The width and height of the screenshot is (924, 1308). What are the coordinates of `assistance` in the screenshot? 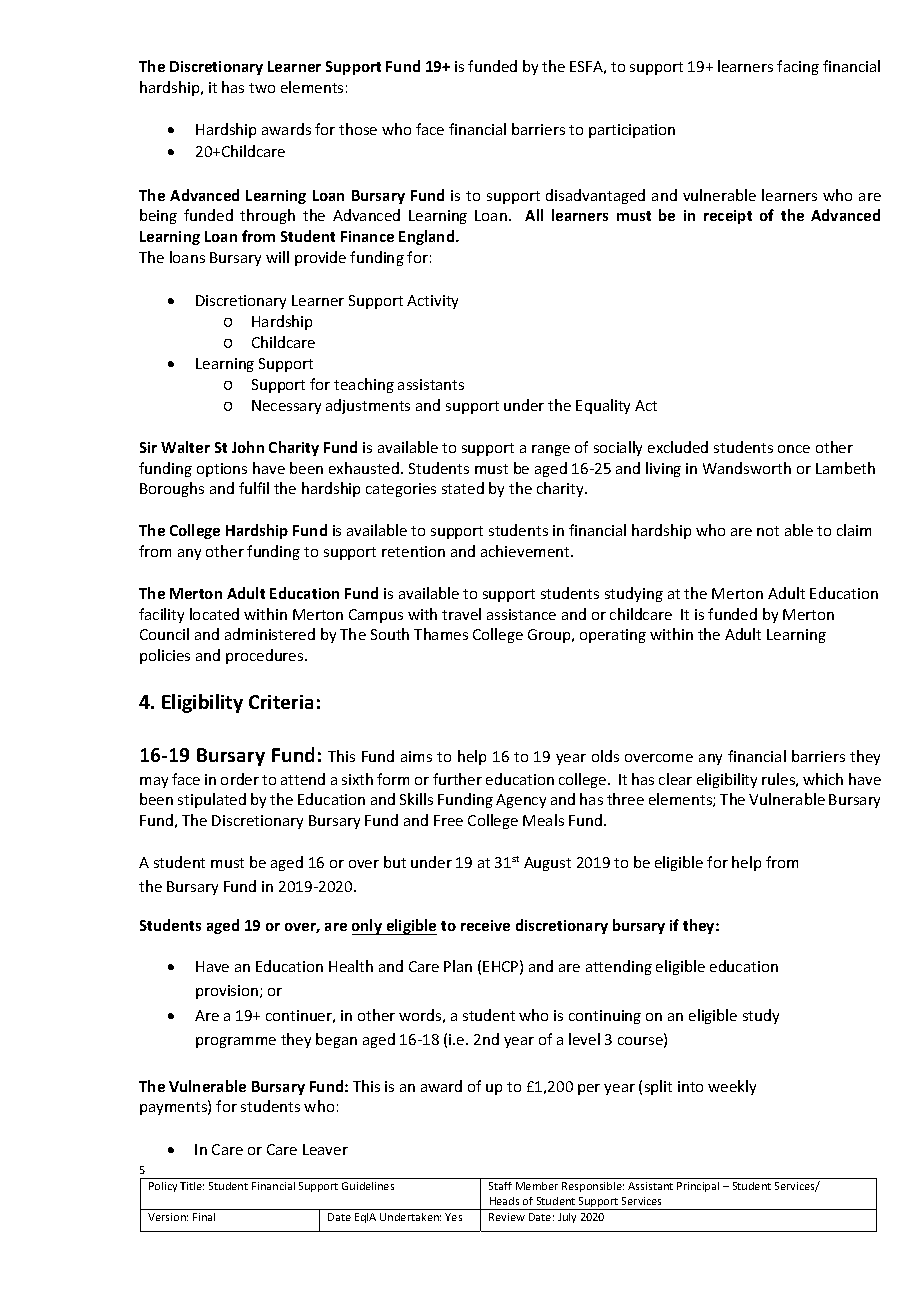 It's located at (521, 614).
